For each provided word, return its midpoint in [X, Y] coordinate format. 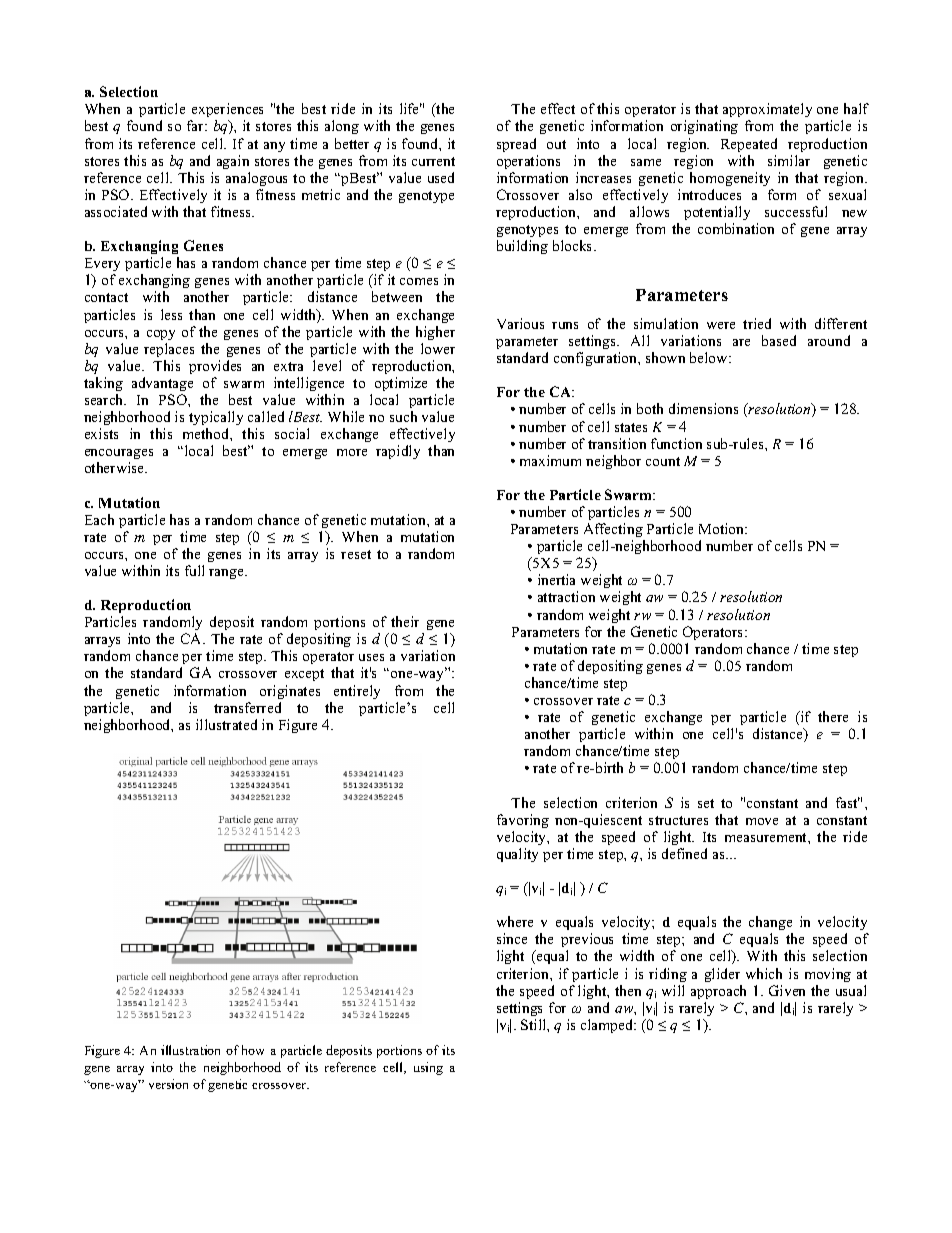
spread [516, 145]
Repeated [749, 145]
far [197, 125]
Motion [723, 528]
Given [787, 990]
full [194, 570]
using [428, 1068]
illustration [190, 1050]
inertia [556, 579]
